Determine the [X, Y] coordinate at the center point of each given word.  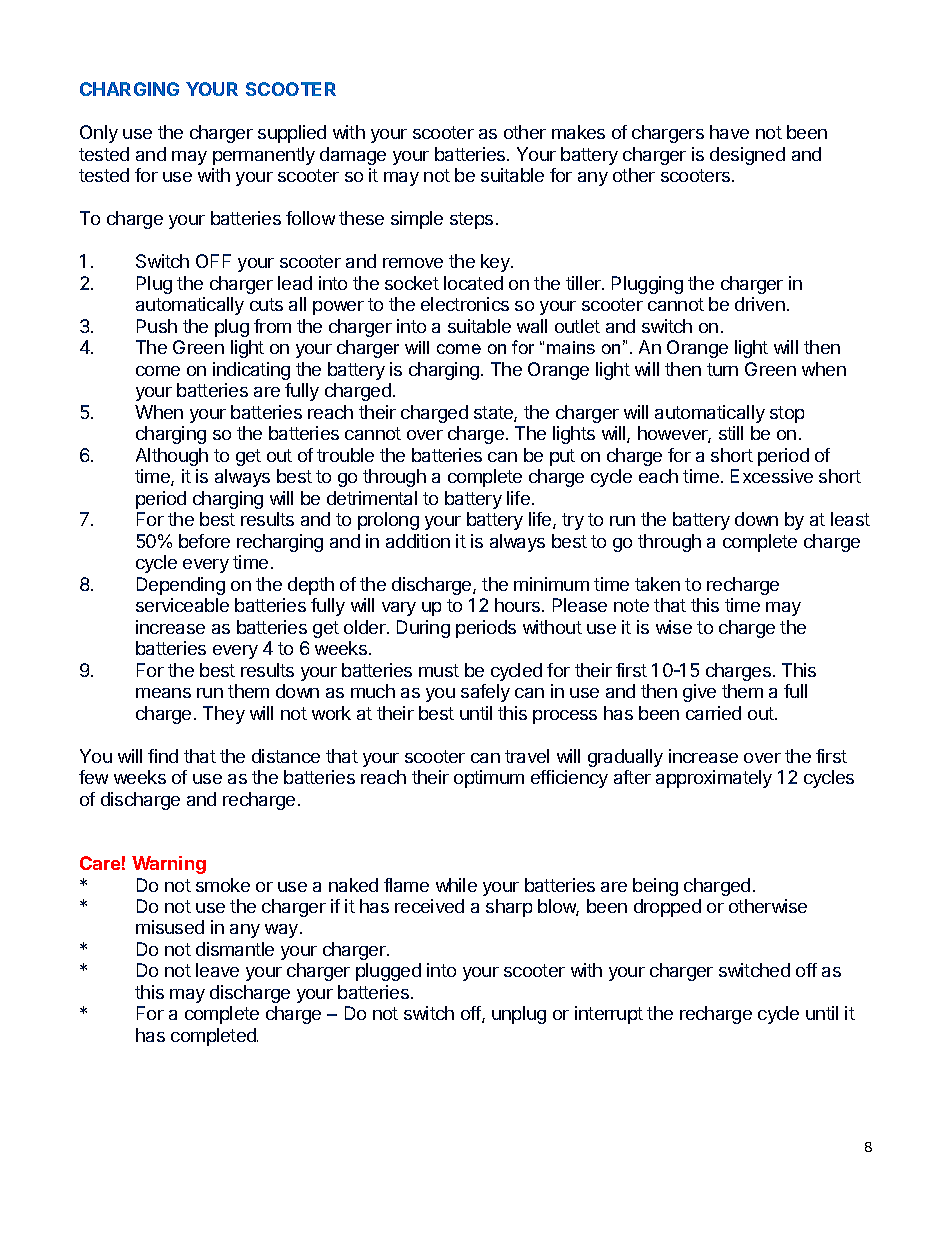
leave [217, 970]
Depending [181, 586]
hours [519, 605]
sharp [509, 908]
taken [657, 584]
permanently [264, 156]
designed [747, 156]
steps [471, 220]
